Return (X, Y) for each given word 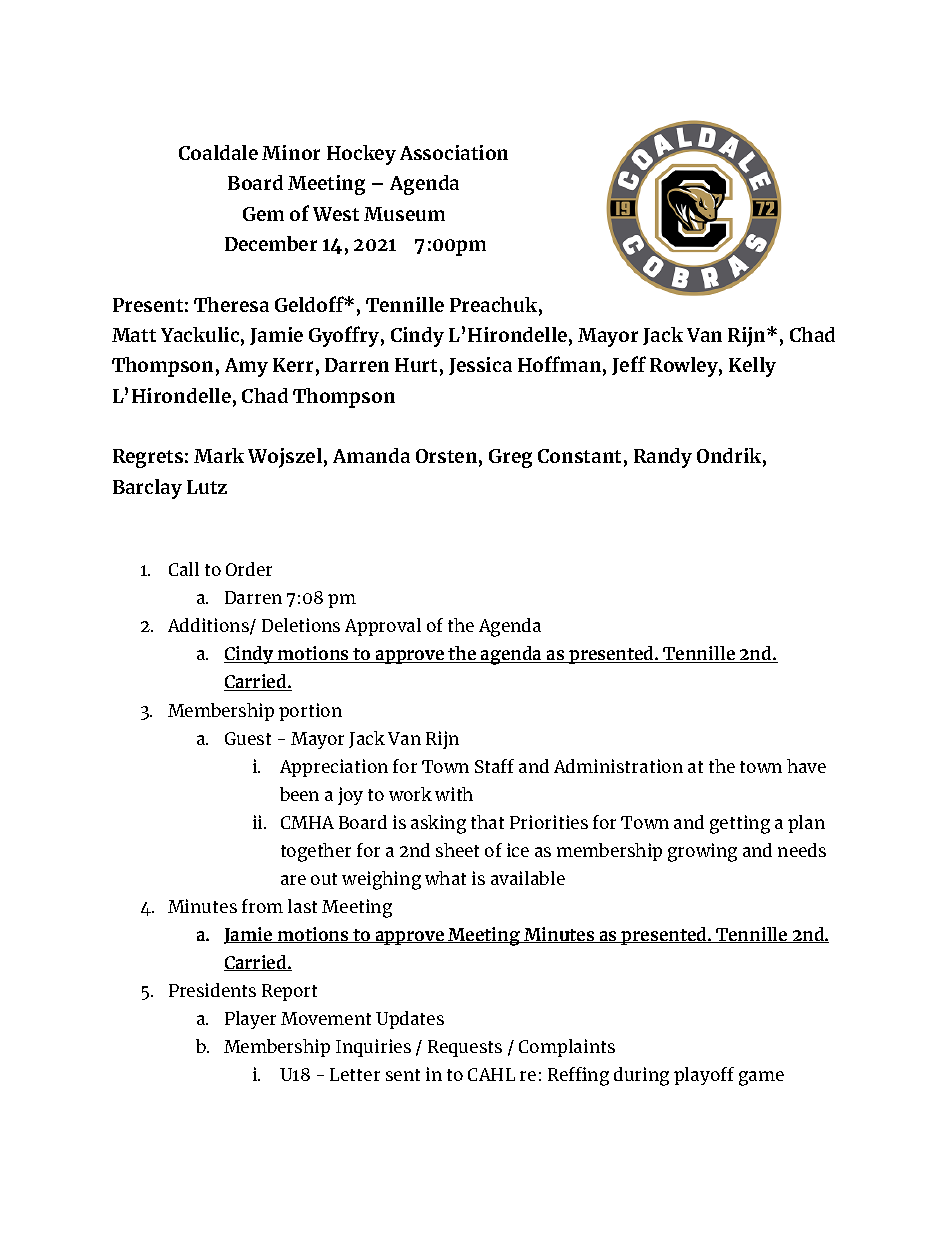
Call (184, 569)
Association (454, 152)
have (806, 766)
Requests (465, 1048)
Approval (383, 627)
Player (250, 1020)
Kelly (752, 367)
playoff (704, 1076)
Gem (263, 214)
